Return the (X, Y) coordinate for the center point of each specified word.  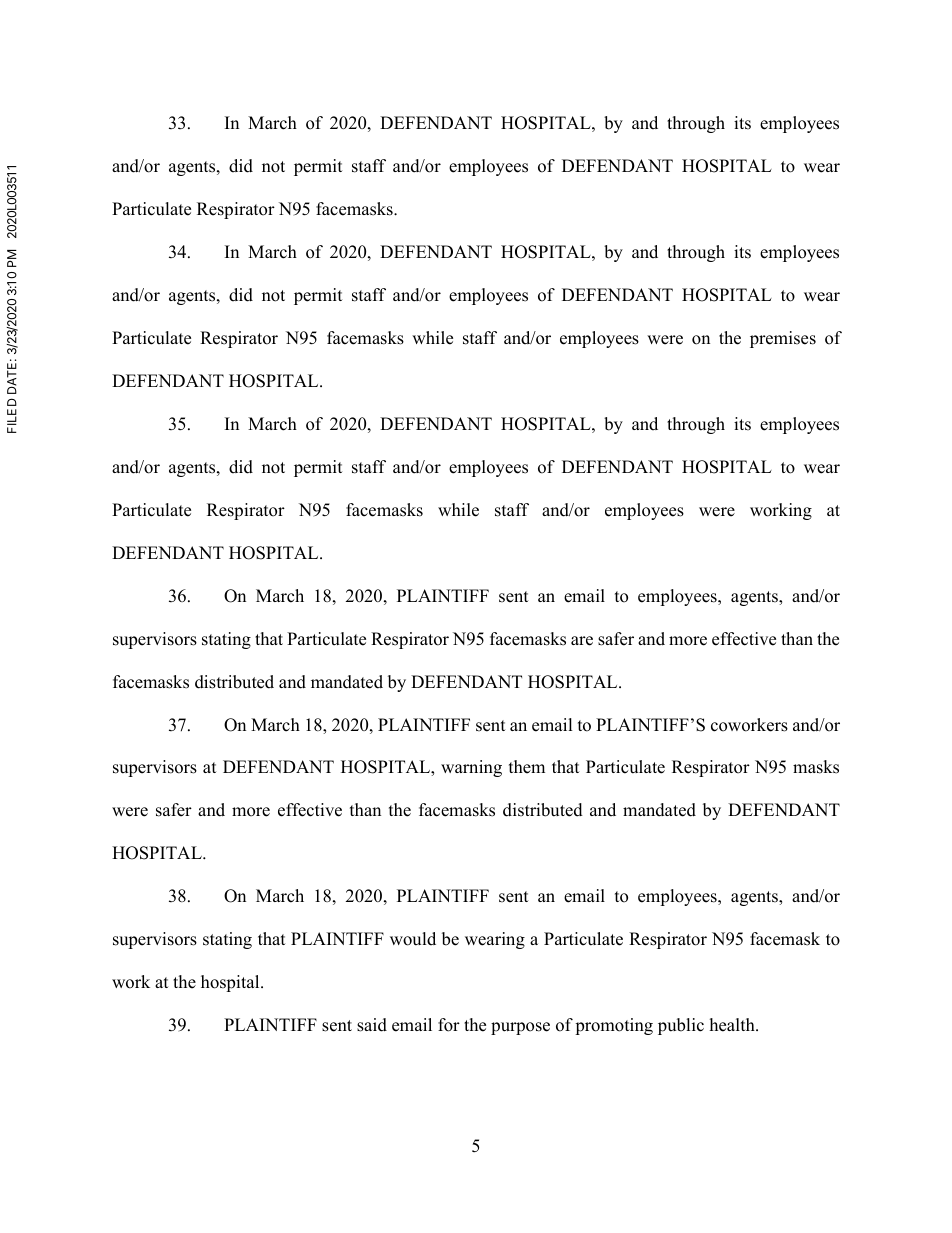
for (449, 1025)
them (527, 767)
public (681, 1026)
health (733, 1025)
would (413, 939)
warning (471, 768)
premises (783, 339)
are (582, 641)
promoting (614, 1026)
